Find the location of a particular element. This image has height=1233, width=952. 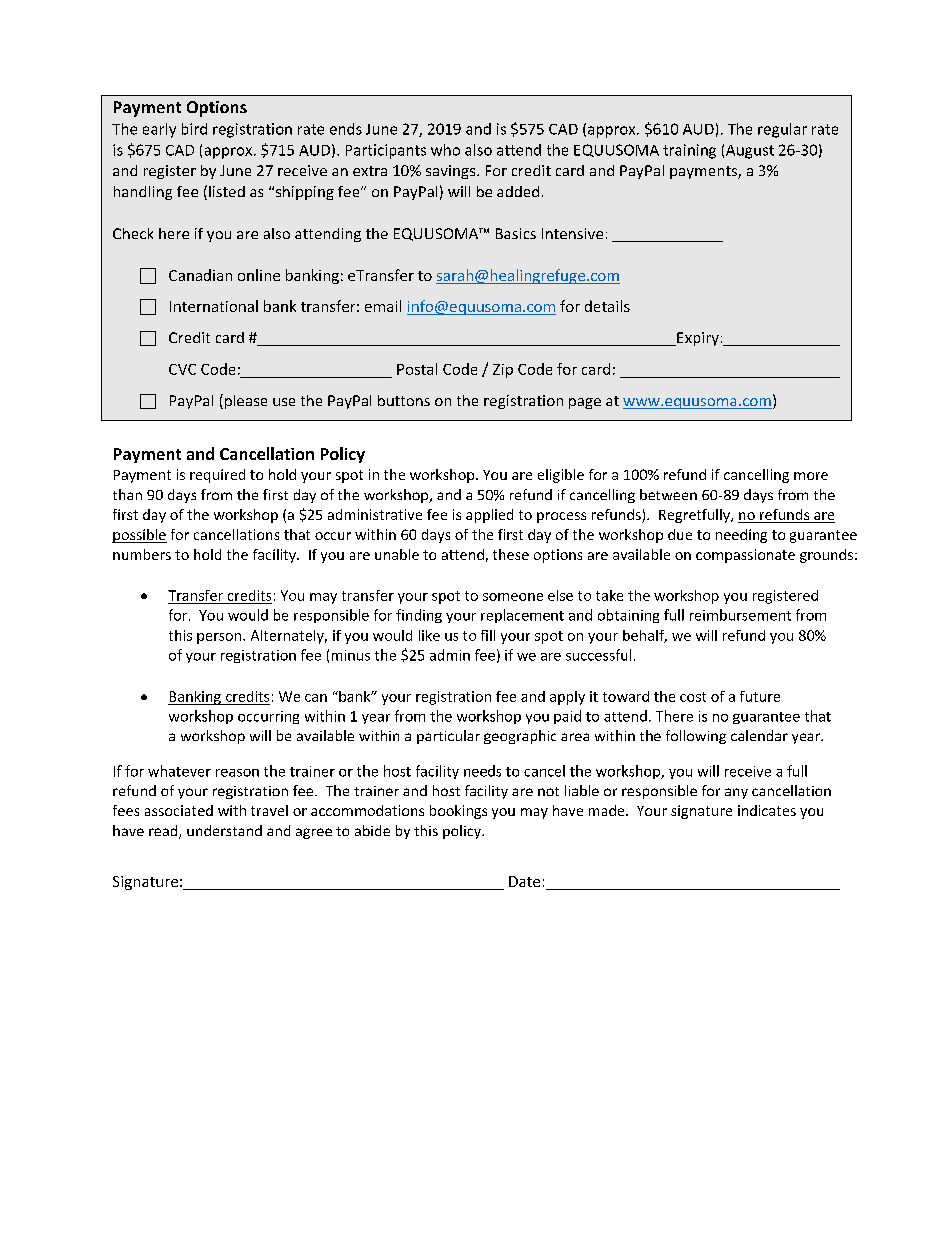

understand is located at coordinates (224, 830).
